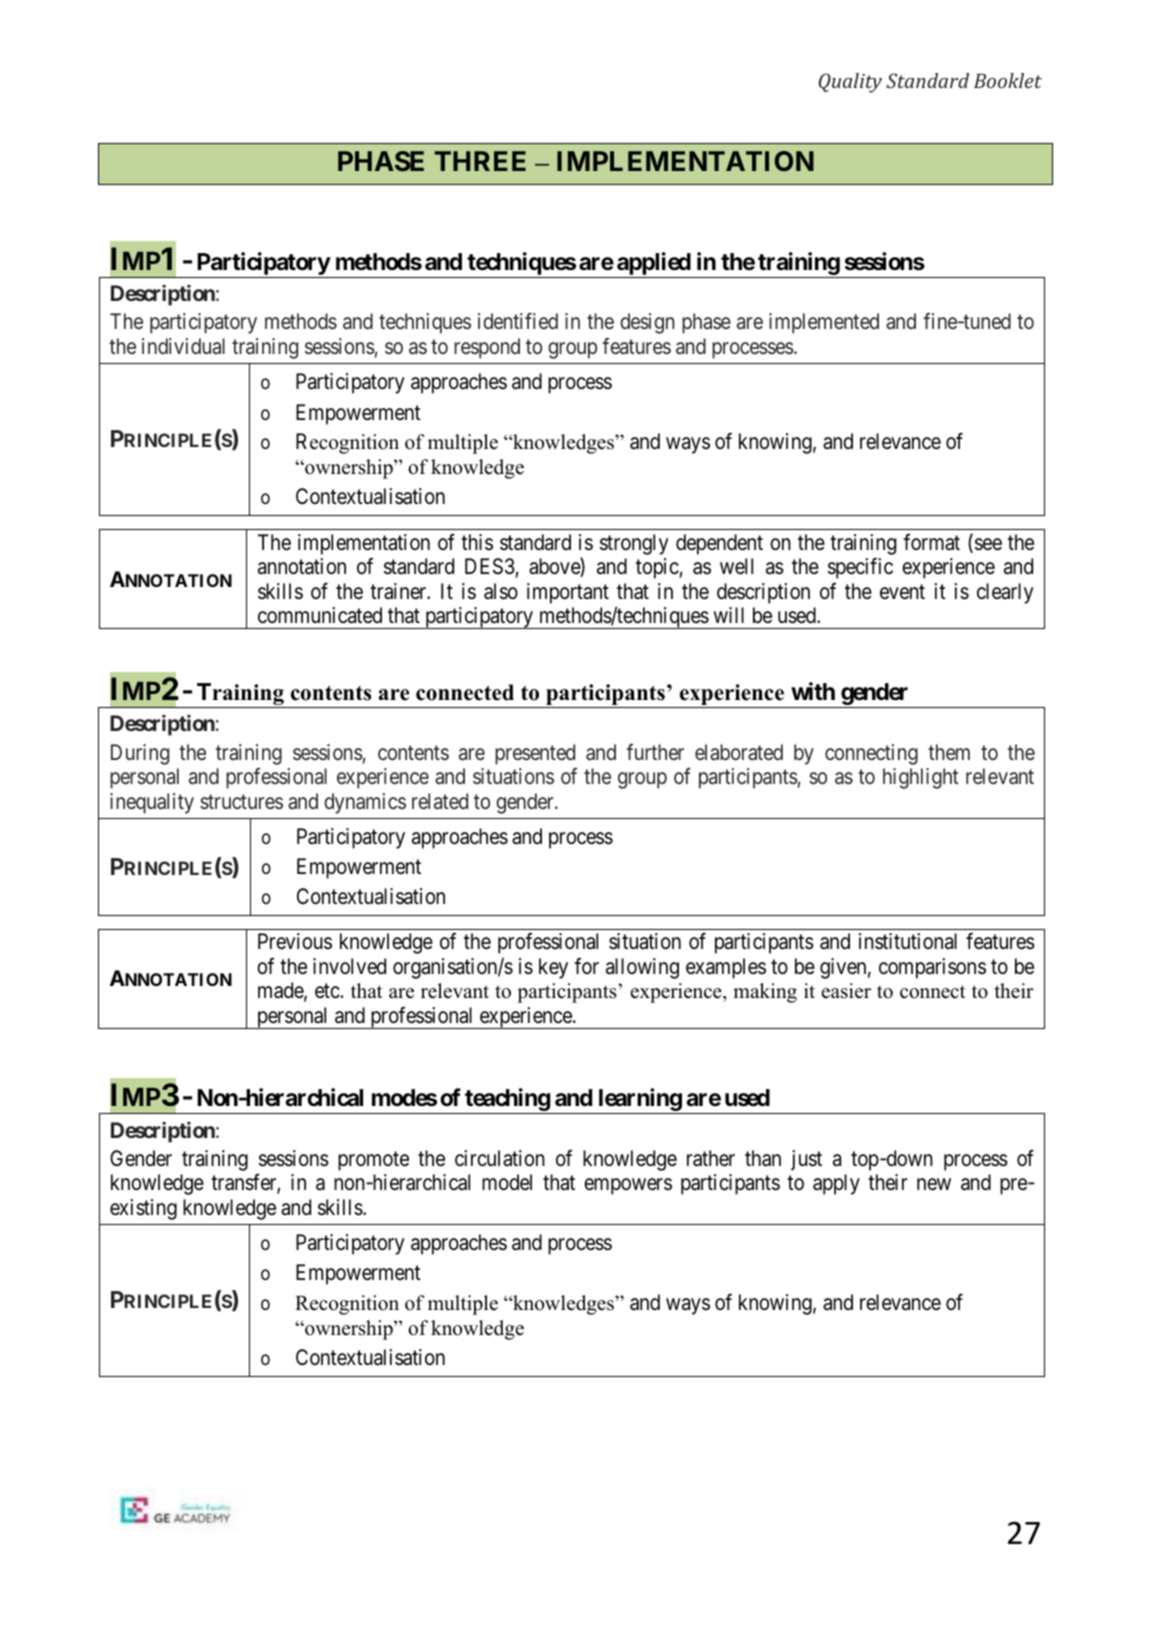  What do you see at coordinates (320, 615) in the page?
I see `communicated` at bounding box center [320, 615].
